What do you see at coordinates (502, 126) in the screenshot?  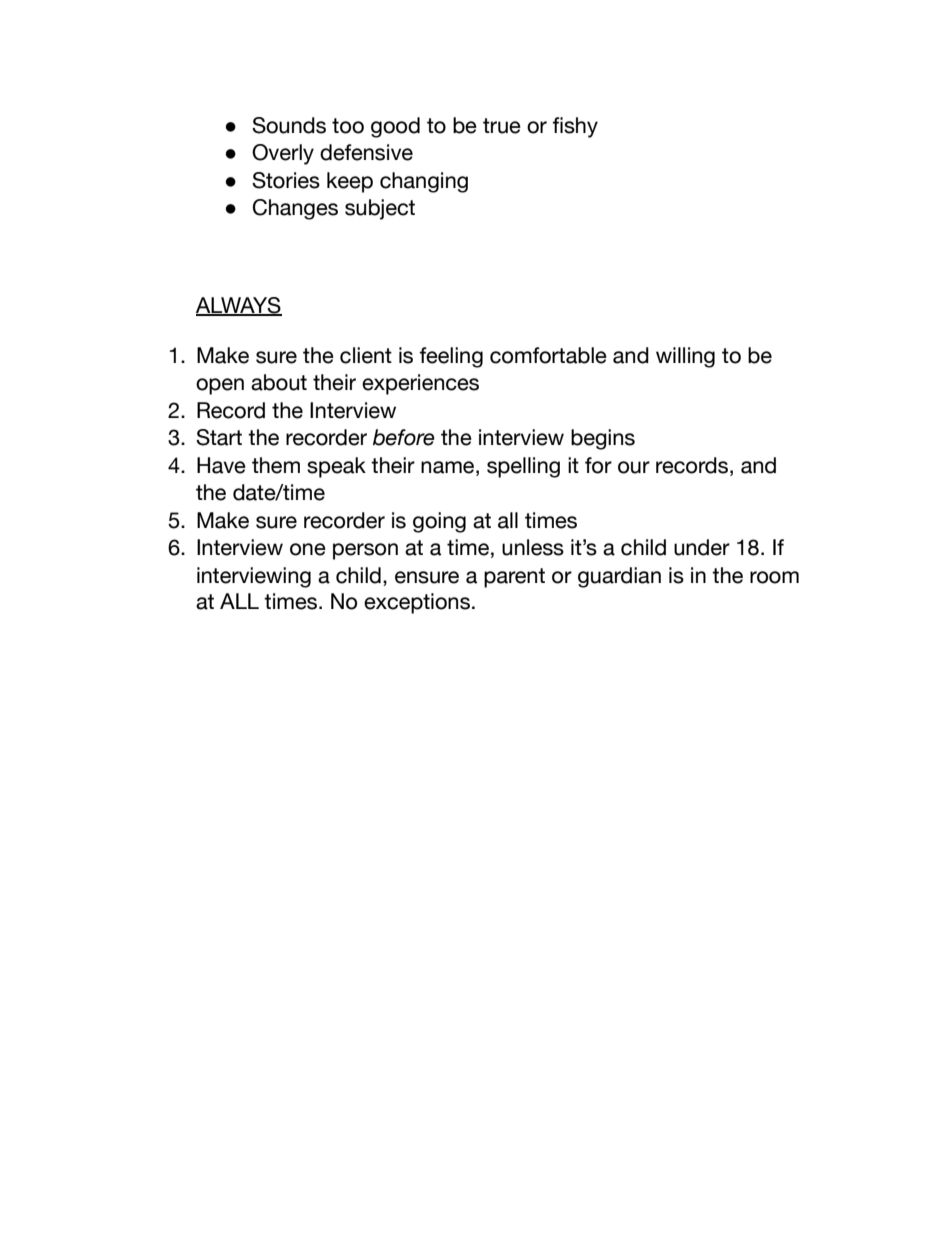 I see `true` at bounding box center [502, 126].
